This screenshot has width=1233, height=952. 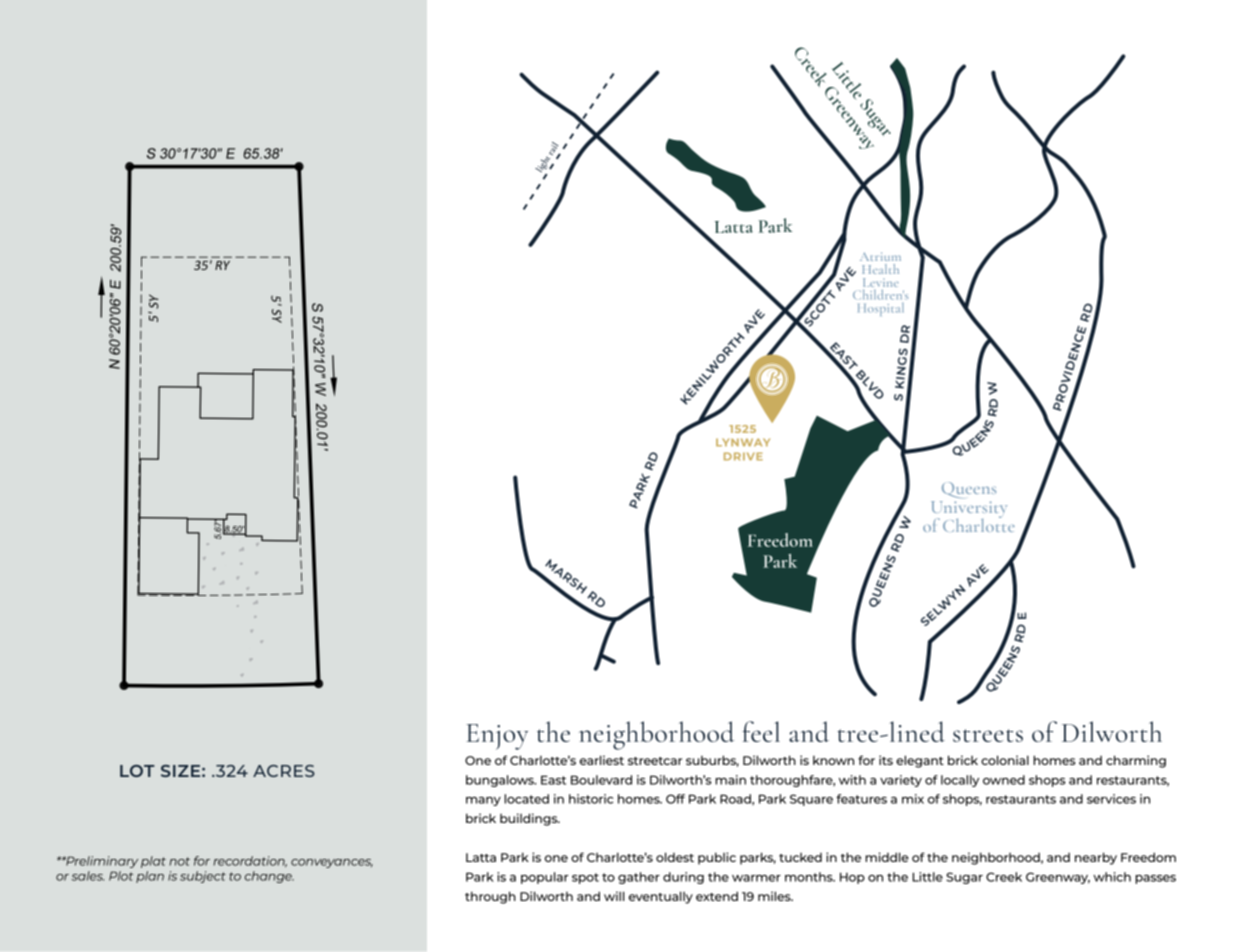 What do you see at coordinates (203, 877) in the screenshot?
I see `subject` at bounding box center [203, 877].
